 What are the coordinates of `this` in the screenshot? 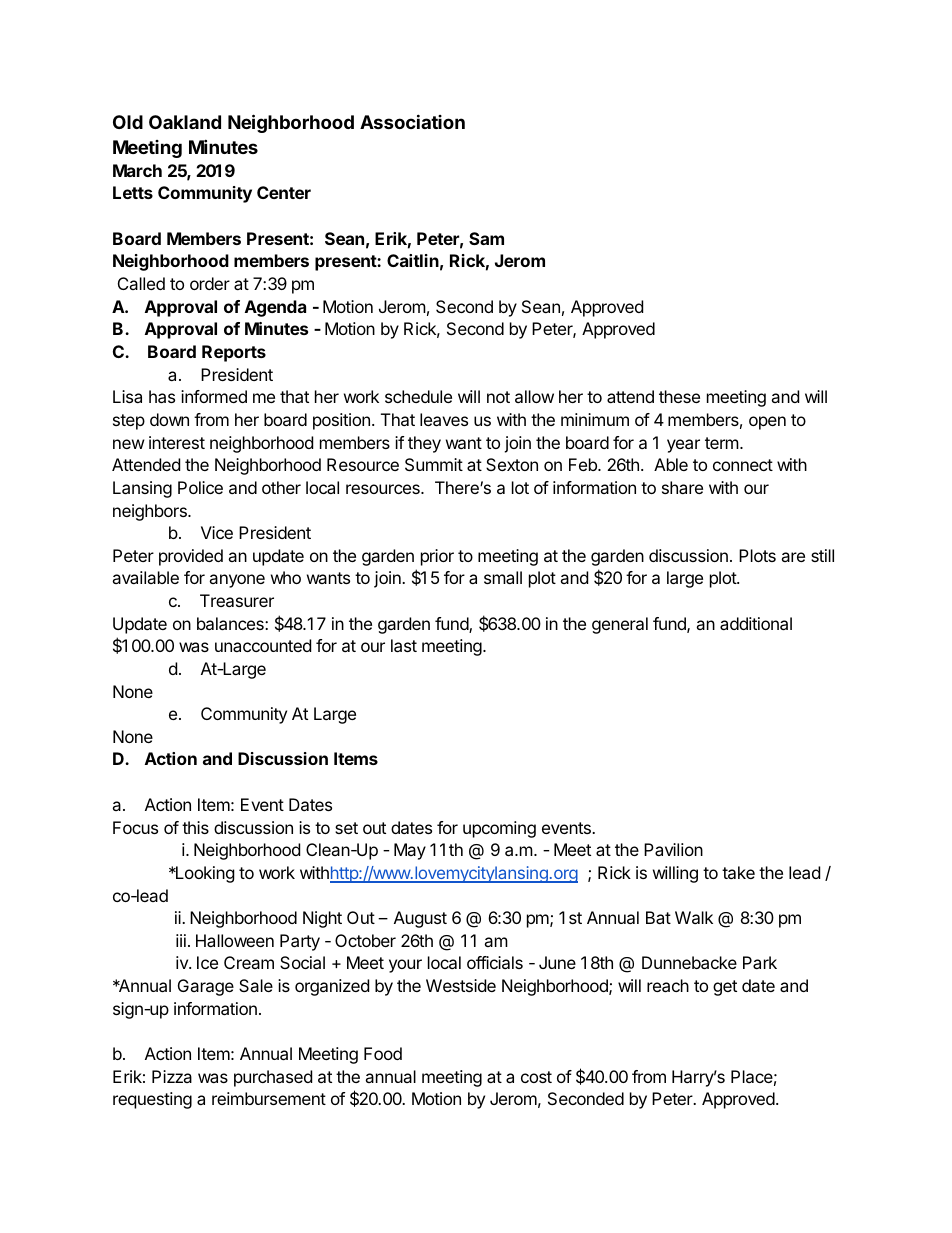 It's located at (195, 827).
